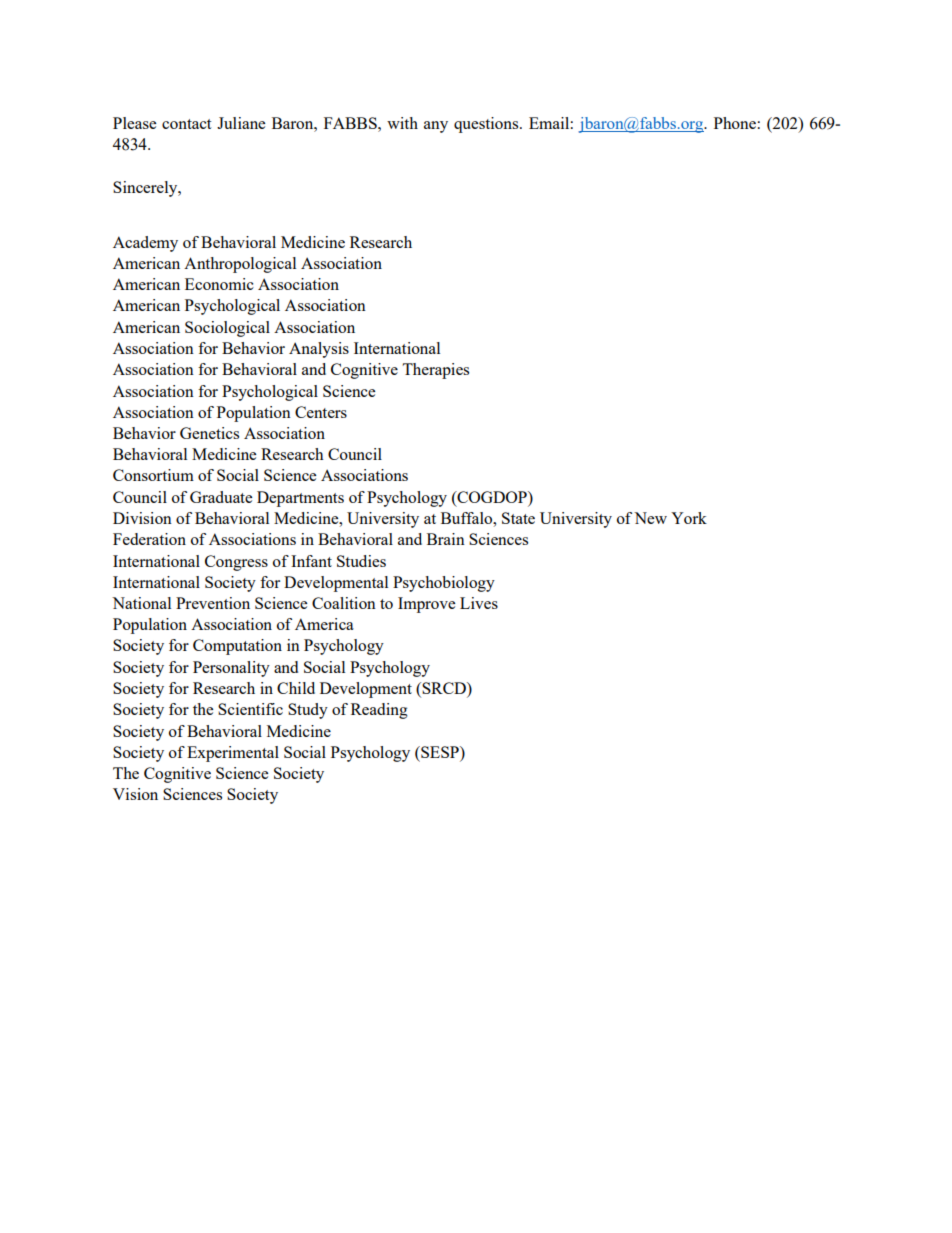 The height and width of the image is (1233, 952). What do you see at coordinates (487, 125) in the image?
I see `questions` at bounding box center [487, 125].
